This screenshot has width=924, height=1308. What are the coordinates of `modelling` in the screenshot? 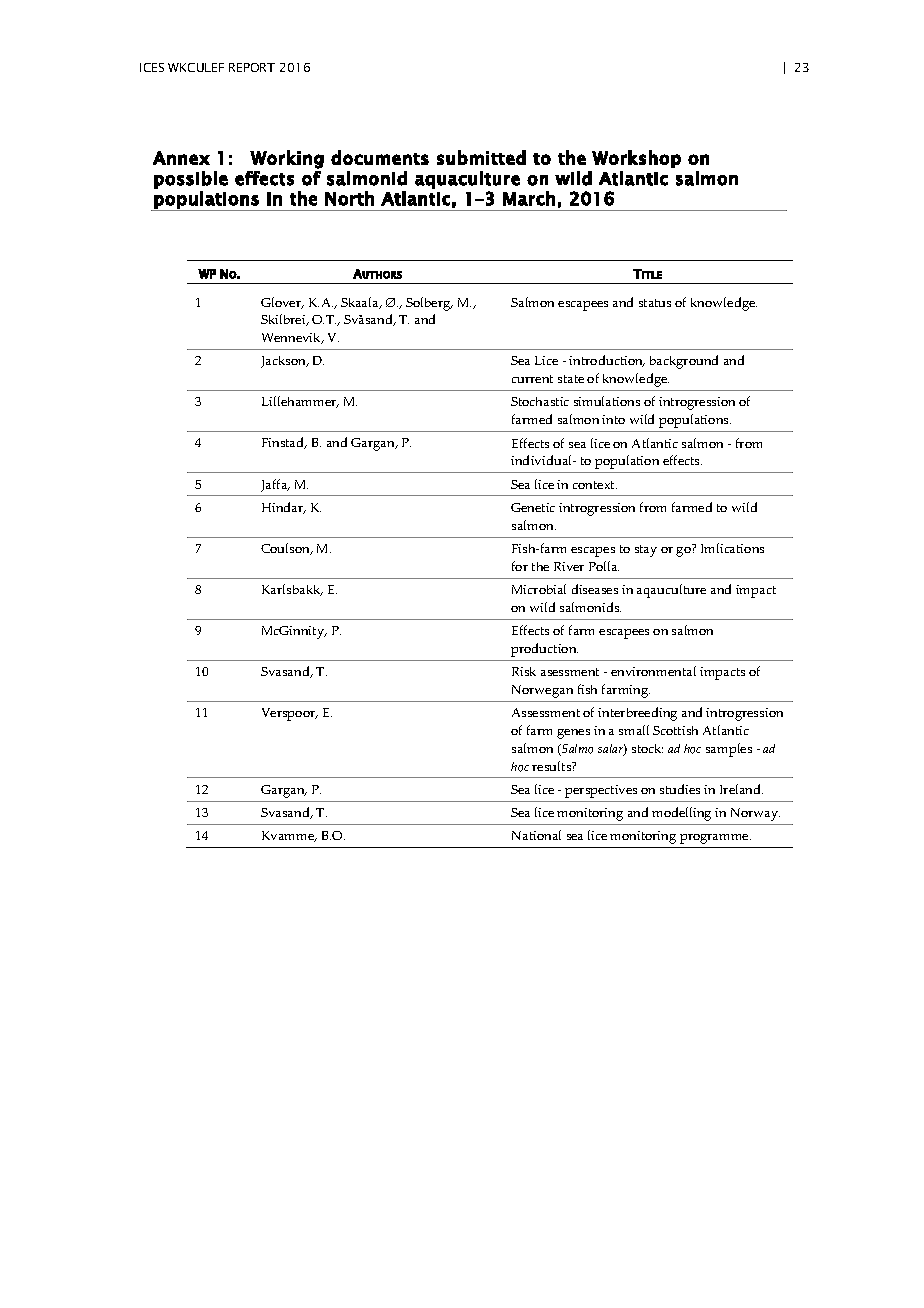 It's located at (681, 814).
